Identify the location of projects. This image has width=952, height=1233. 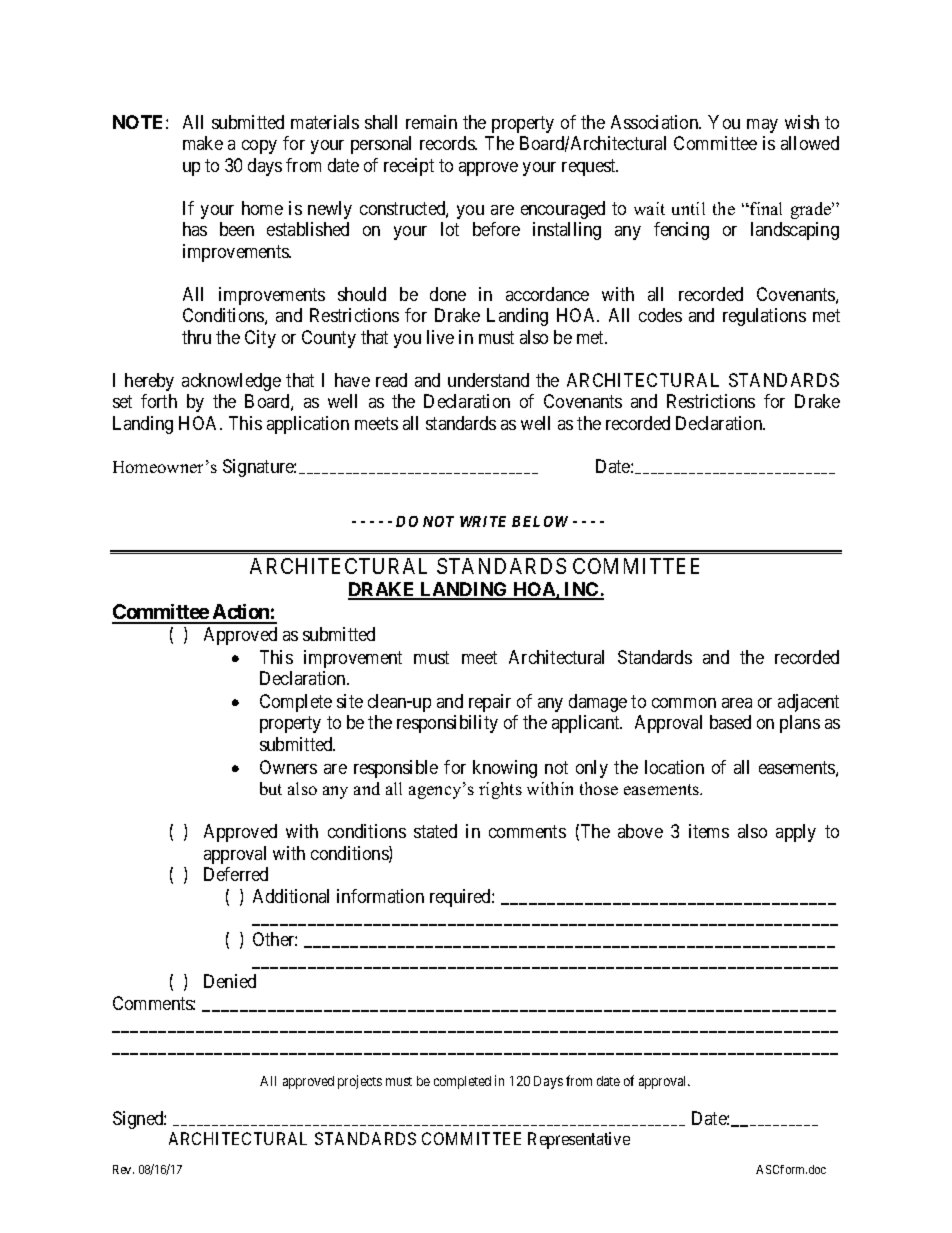
(360, 1082).
